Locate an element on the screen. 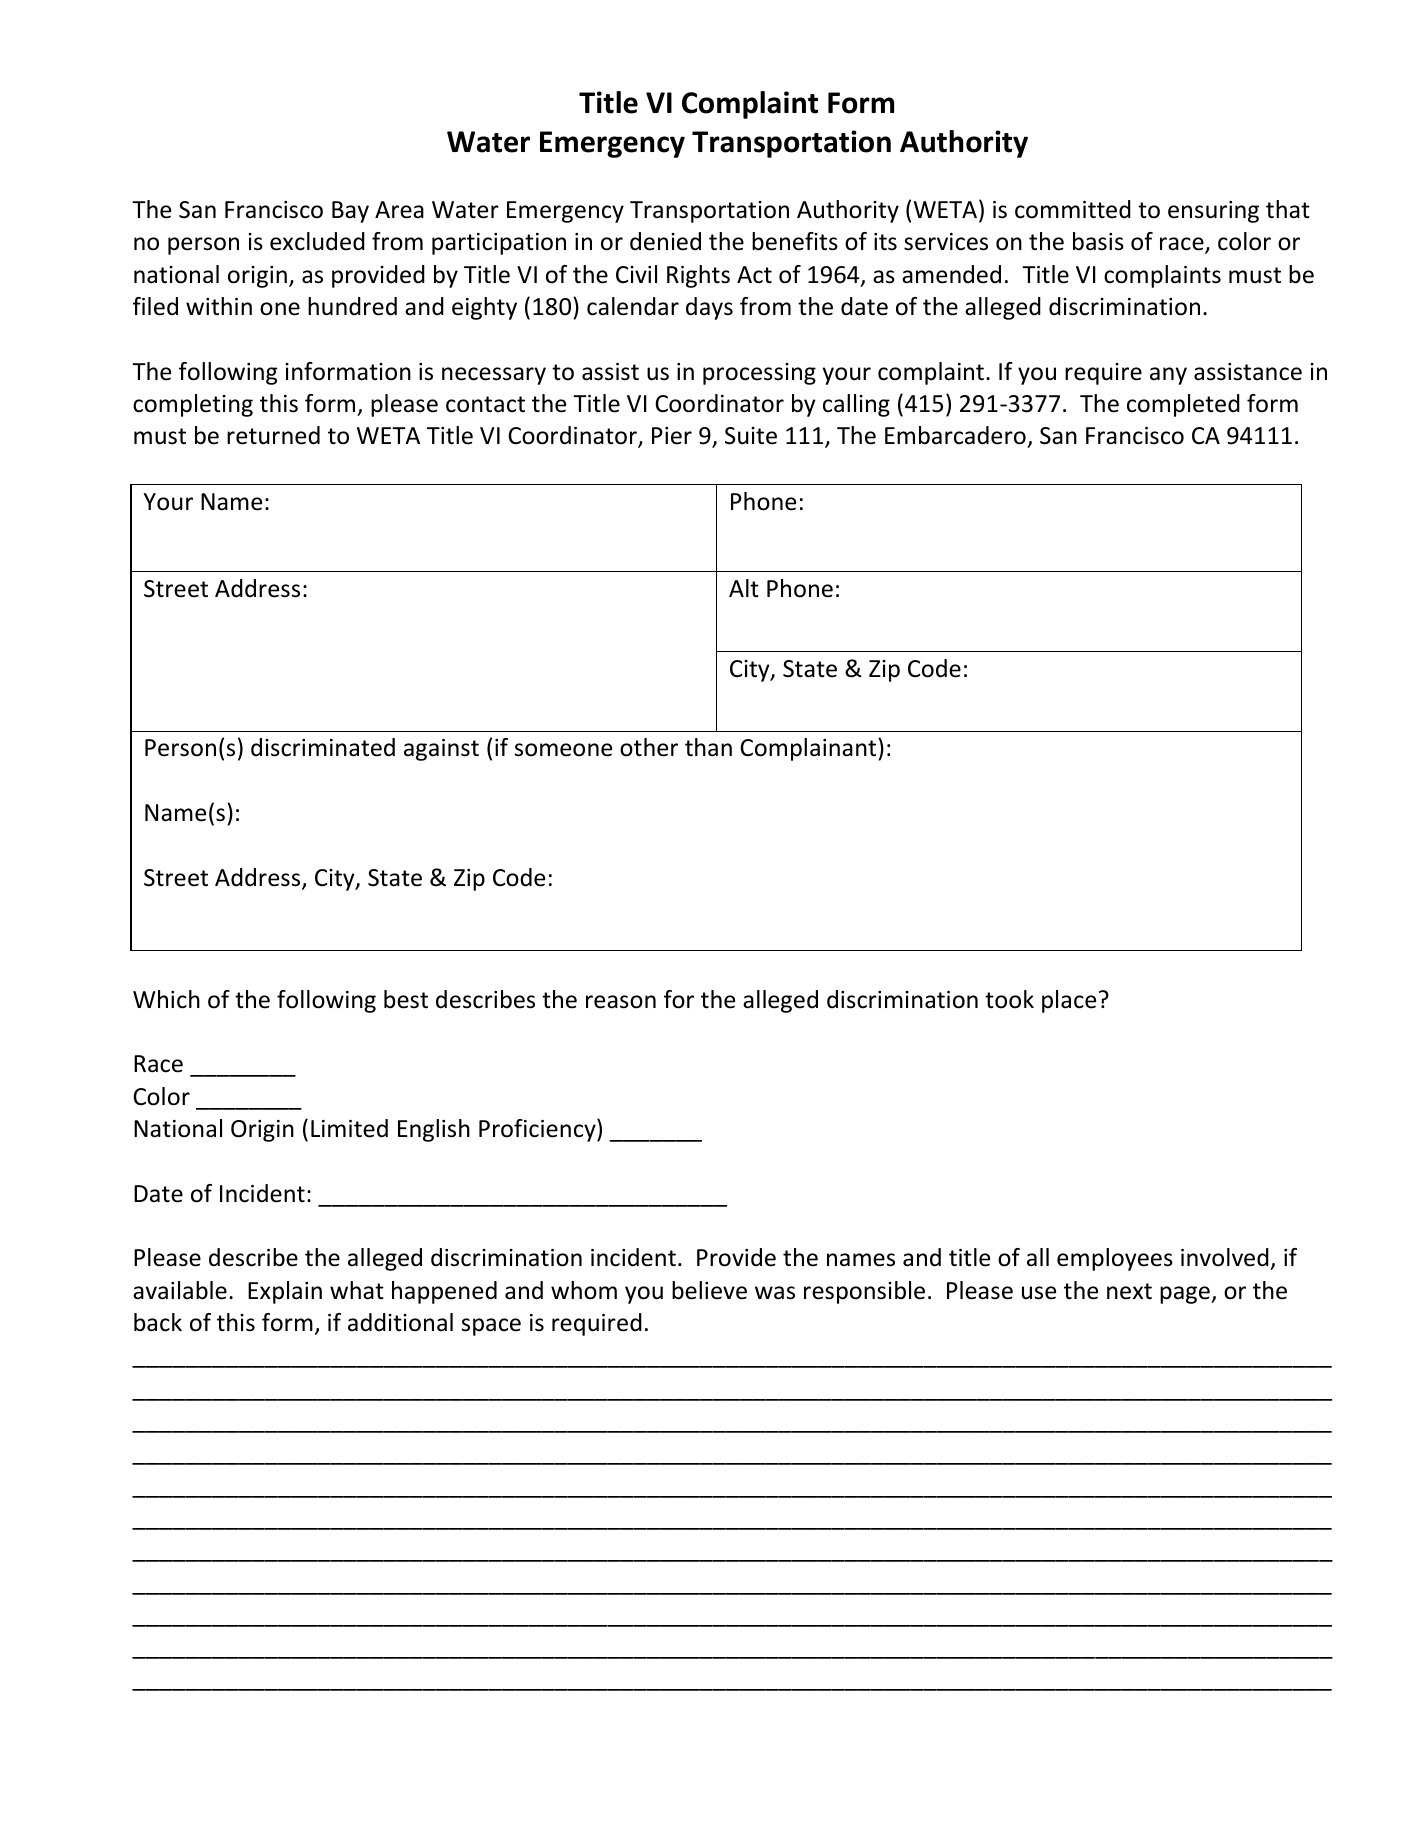  believe is located at coordinates (709, 1290).
